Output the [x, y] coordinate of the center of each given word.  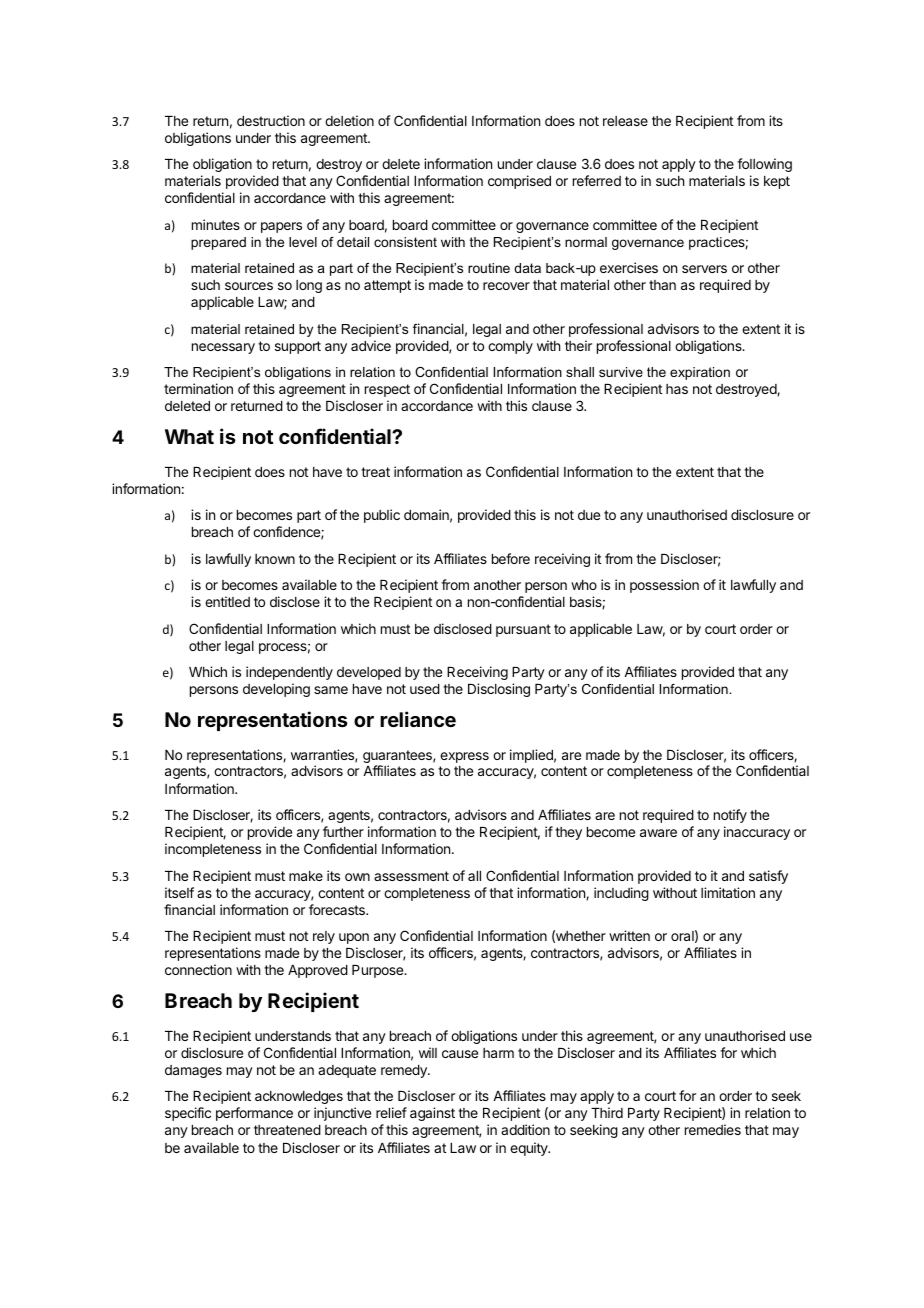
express [464, 757]
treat [375, 472]
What [189, 436]
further [343, 831]
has [677, 389]
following [764, 165]
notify [730, 816]
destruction [271, 120]
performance [254, 1114]
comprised [519, 182]
